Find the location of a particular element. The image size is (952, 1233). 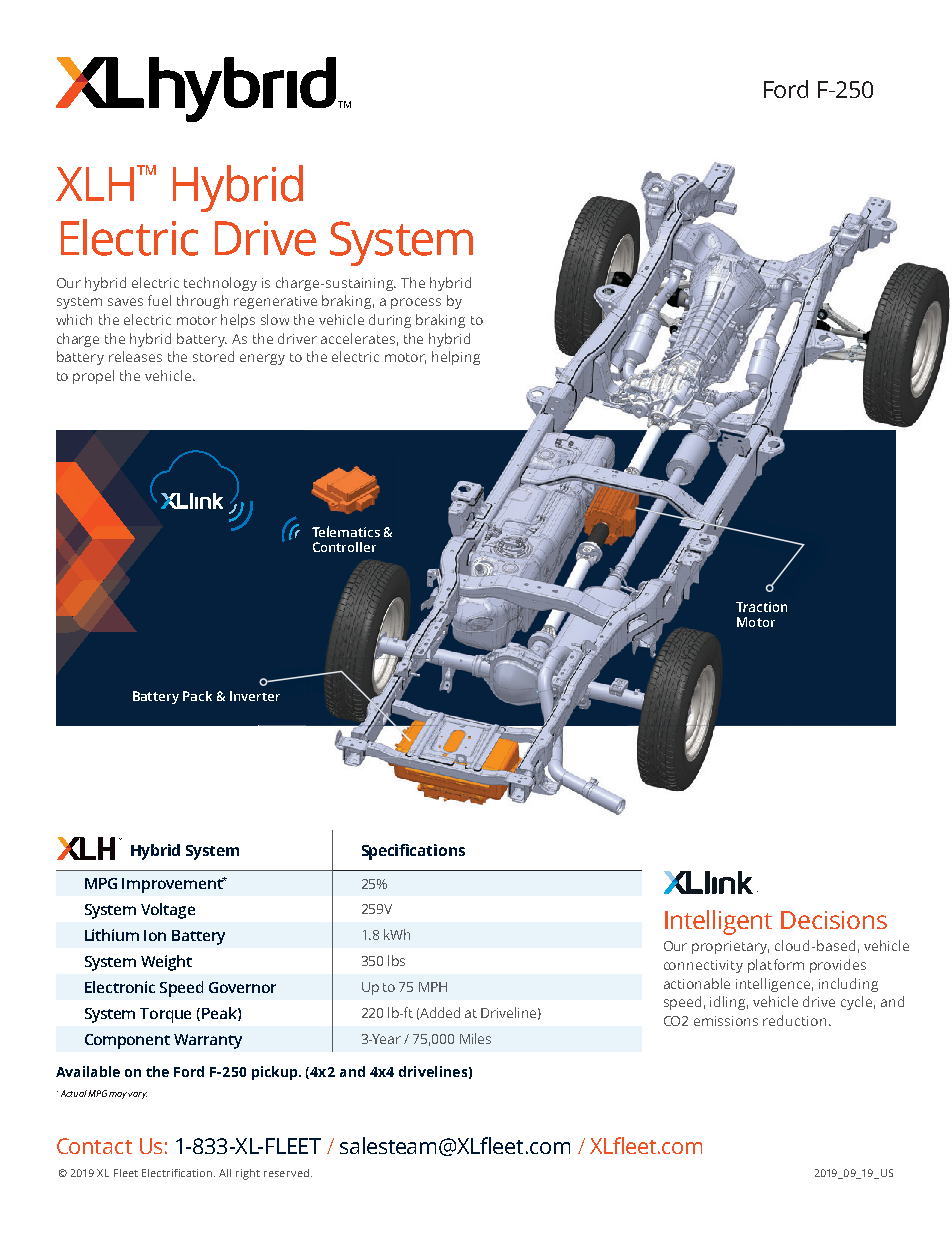

Pack is located at coordinates (197, 696).
